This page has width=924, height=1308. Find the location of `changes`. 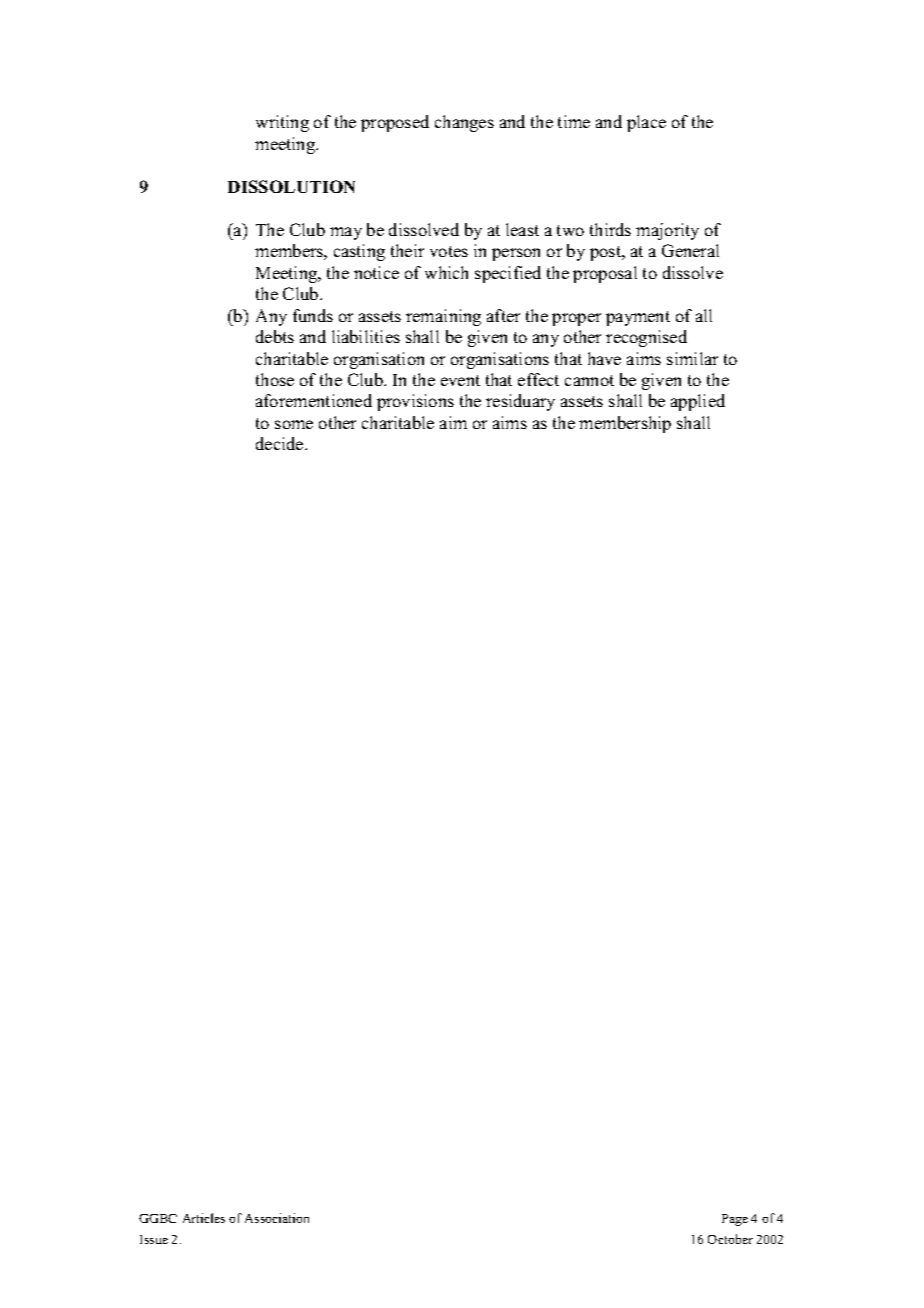

changes is located at coordinates (464, 123).
